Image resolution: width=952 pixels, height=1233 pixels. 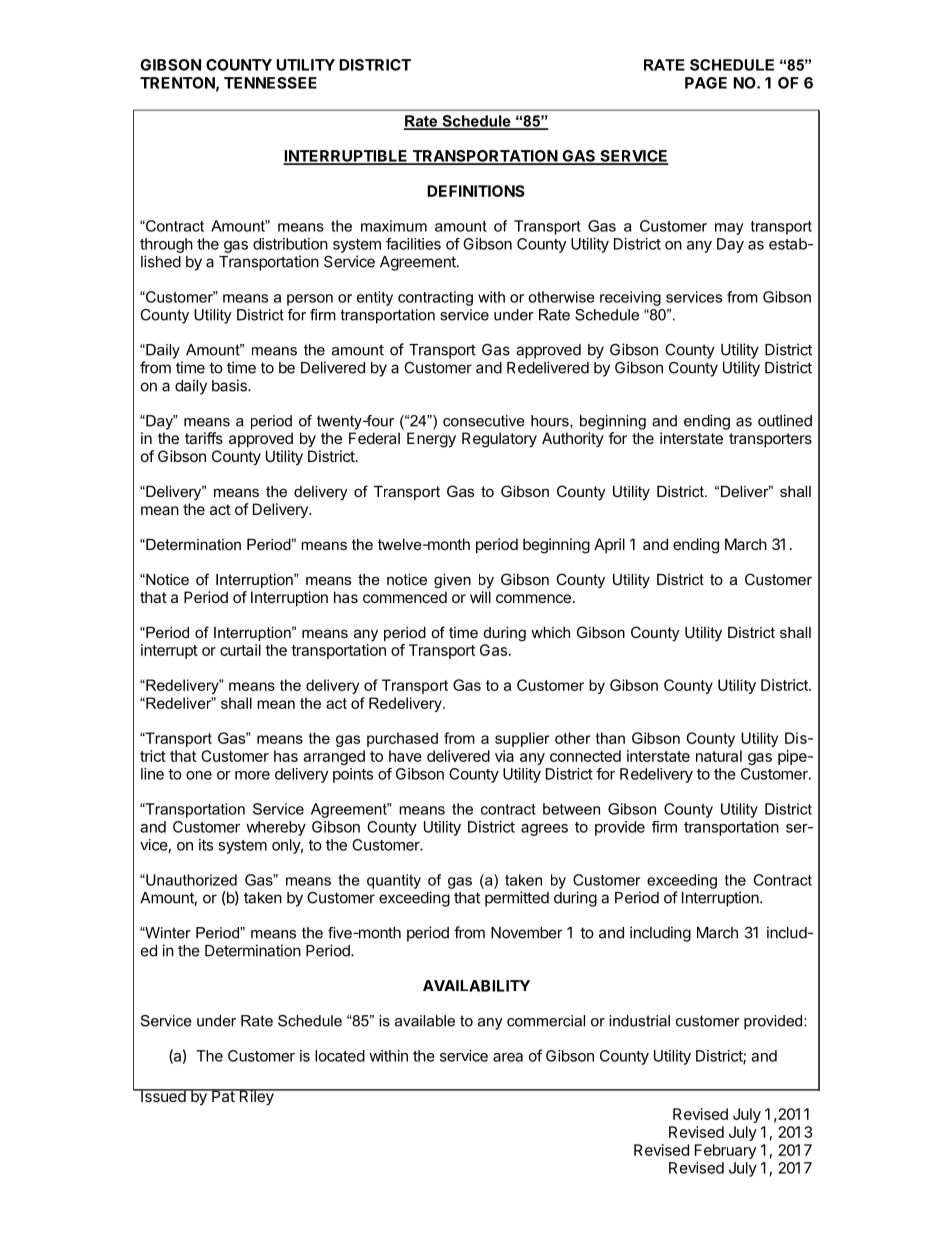 I want to click on area, so click(x=508, y=1057).
